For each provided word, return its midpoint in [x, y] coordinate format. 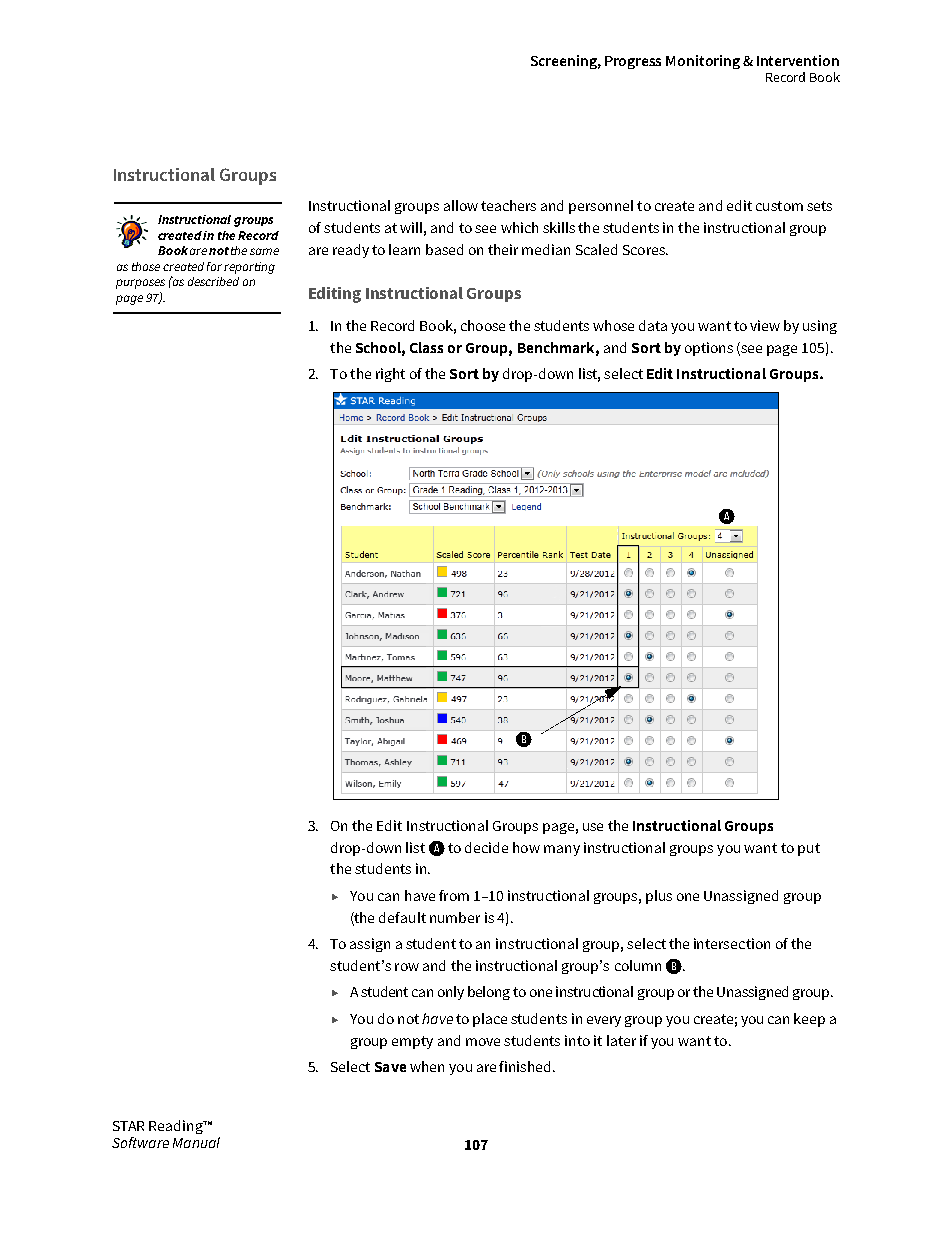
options [709, 349]
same [264, 251]
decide [486, 847]
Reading [177, 1127]
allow [461, 205]
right [390, 375]
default [402, 917]
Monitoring [703, 62]
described [213, 281]
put [809, 849]
